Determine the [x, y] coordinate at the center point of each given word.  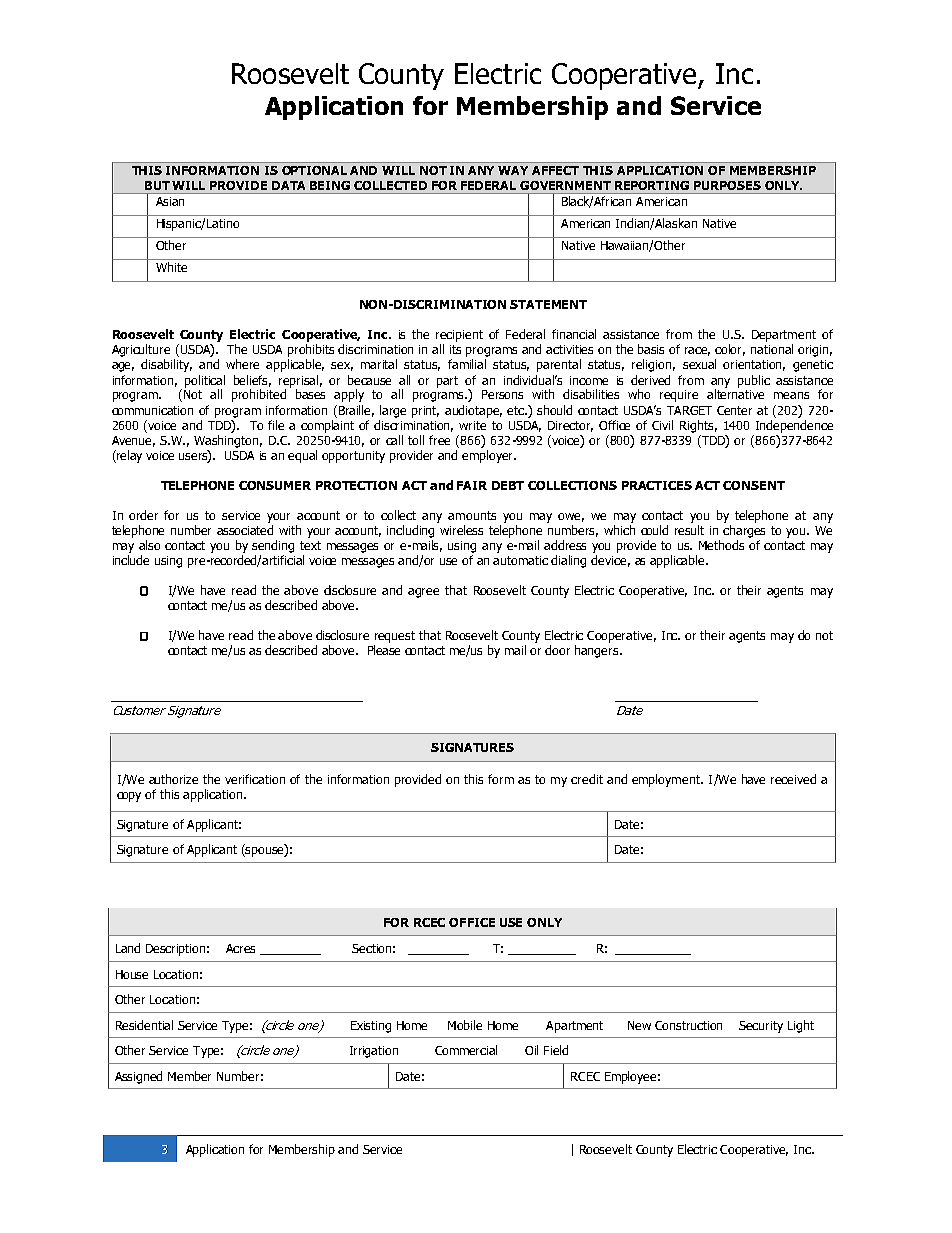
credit [587, 779]
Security [761, 1027]
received [793, 779]
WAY [513, 170]
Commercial [466, 1050]
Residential [144, 1025]
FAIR [472, 485]
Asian [170, 201]
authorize [173, 779]
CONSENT [754, 485]
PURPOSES [727, 185]
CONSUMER [275, 485]
